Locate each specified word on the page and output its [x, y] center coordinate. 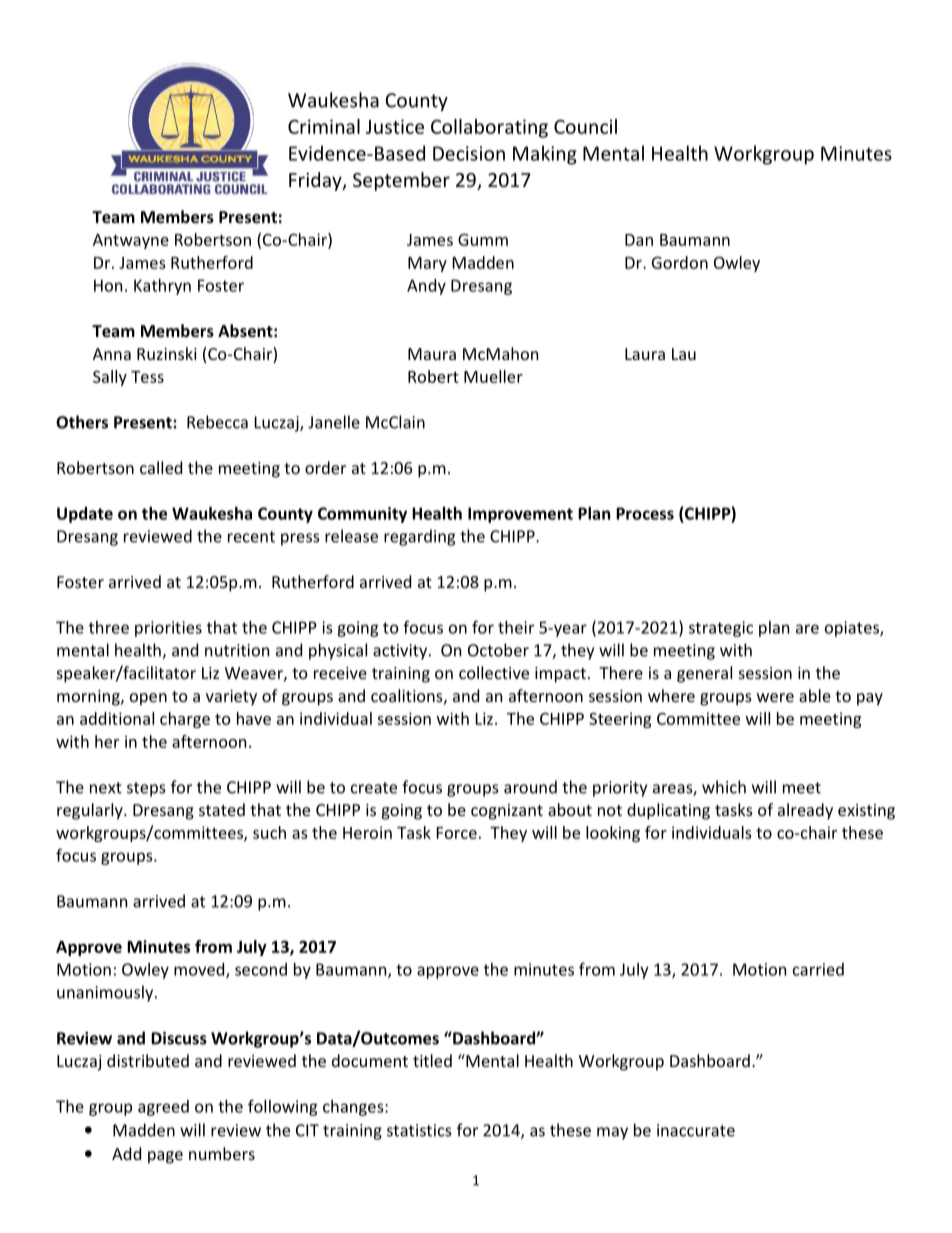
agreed [163, 1108]
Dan [639, 240]
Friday [316, 181]
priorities [168, 629]
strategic [721, 629]
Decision [469, 153]
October [498, 650]
